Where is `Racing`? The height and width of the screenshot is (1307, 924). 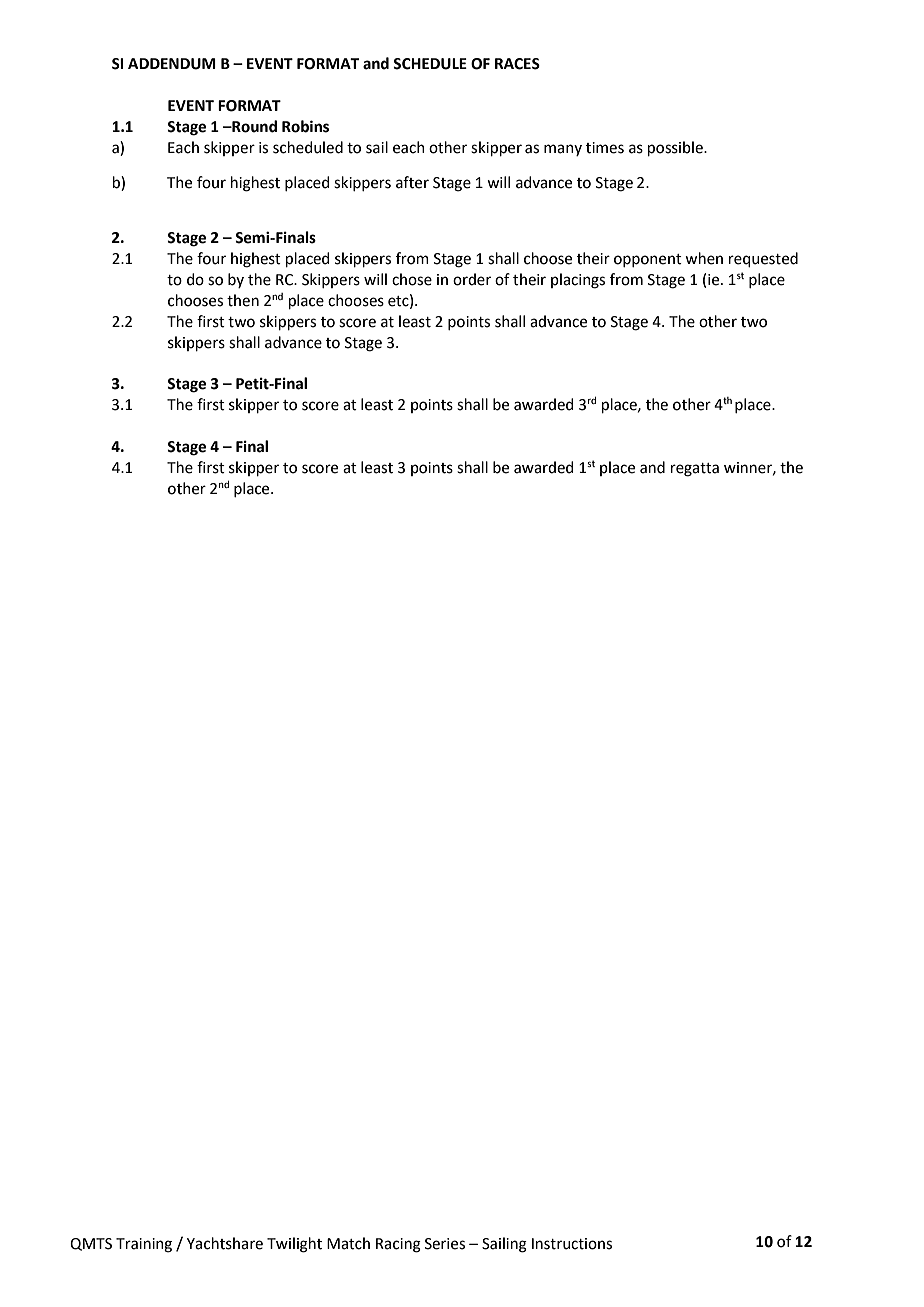
Racing is located at coordinates (398, 1245).
